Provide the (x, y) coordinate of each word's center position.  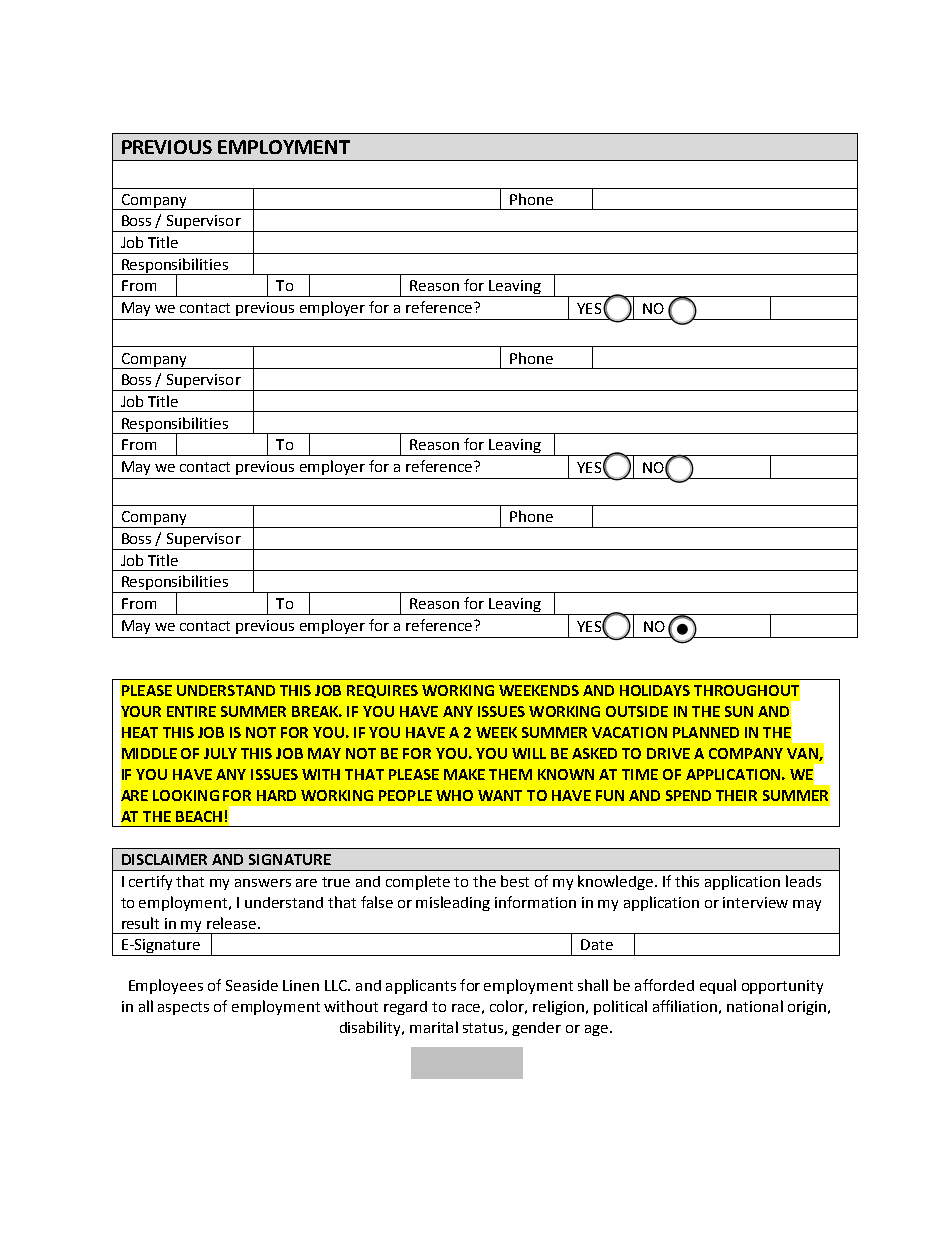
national (755, 1006)
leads (803, 881)
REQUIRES (382, 691)
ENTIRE (191, 711)
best (515, 881)
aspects (183, 1008)
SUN (739, 711)
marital (434, 1027)
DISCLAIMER (164, 859)
